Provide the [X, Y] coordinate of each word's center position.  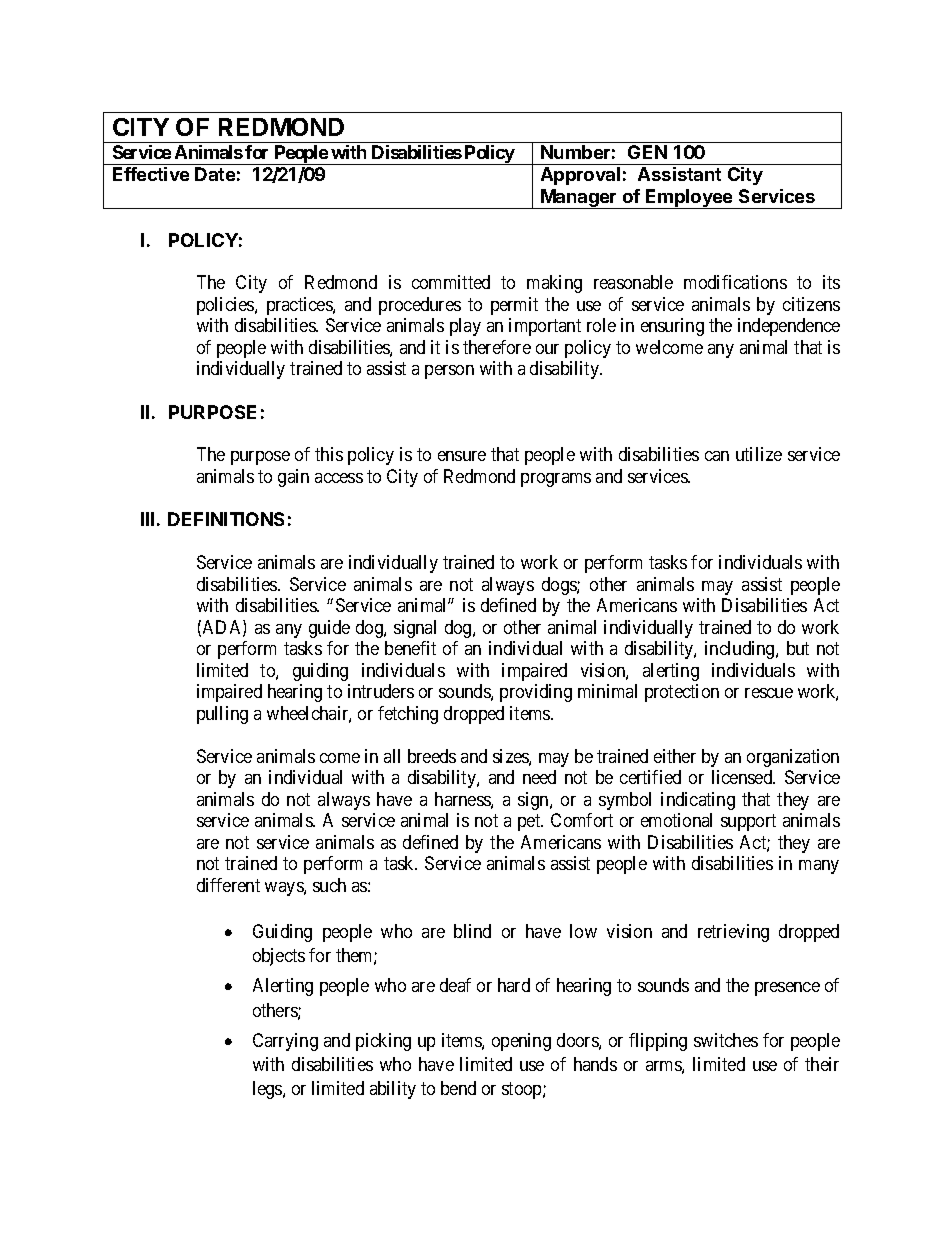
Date [215, 174]
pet [530, 823]
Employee [689, 199]
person [449, 372]
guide [329, 629]
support [748, 823]
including [741, 650]
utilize [759, 454]
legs [268, 1090]
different [228, 885]
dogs [560, 586]
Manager [579, 199]
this [329, 454]
